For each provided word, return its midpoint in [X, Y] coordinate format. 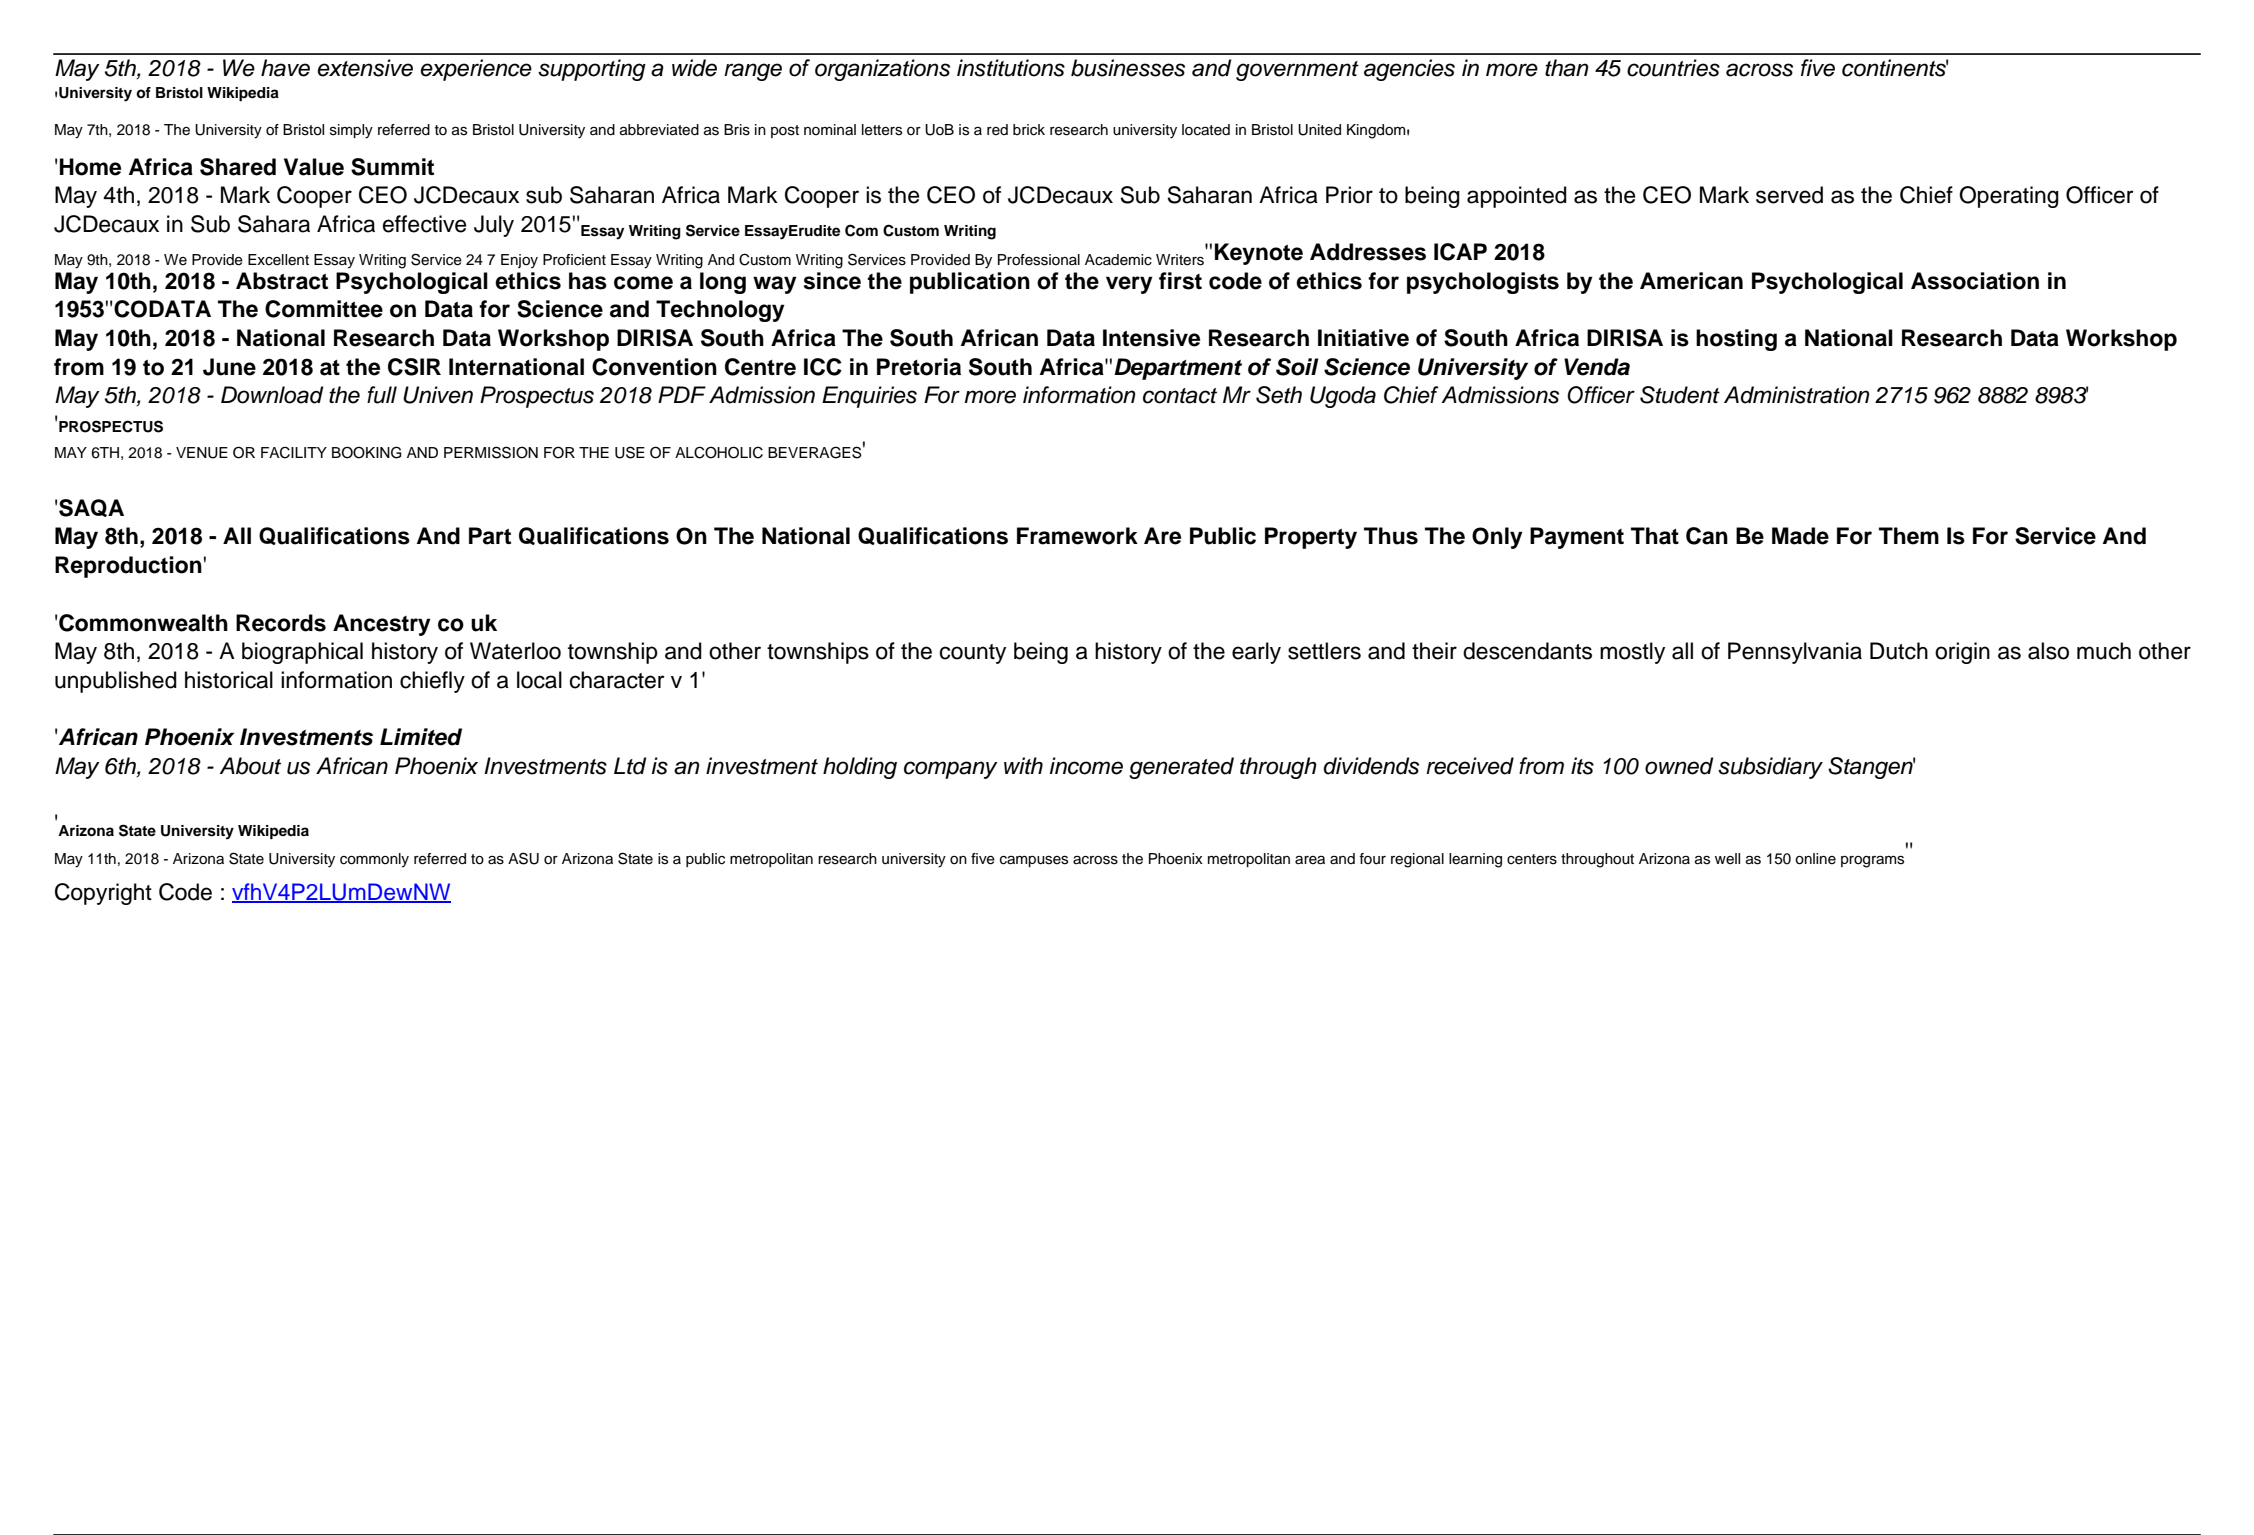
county [973, 654]
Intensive [1151, 338]
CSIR [414, 367]
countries [1673, 68]
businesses [1128, 68]
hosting [1736, 340]
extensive [365, 68]
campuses [1034, 861]
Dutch [1899, 651]
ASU [523, 858]
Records [281, 623]
